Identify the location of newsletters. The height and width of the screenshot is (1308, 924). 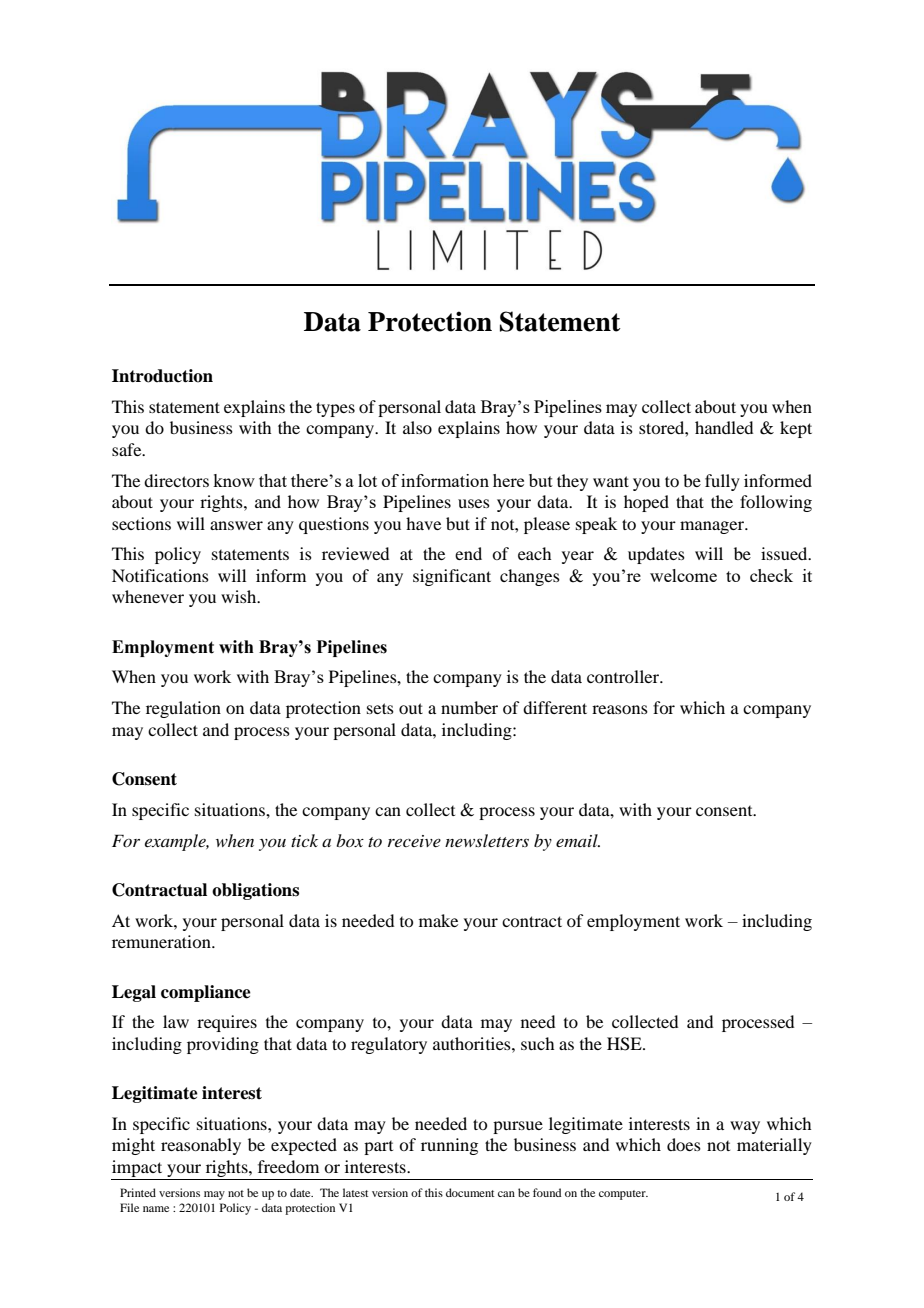
(487, 840).
